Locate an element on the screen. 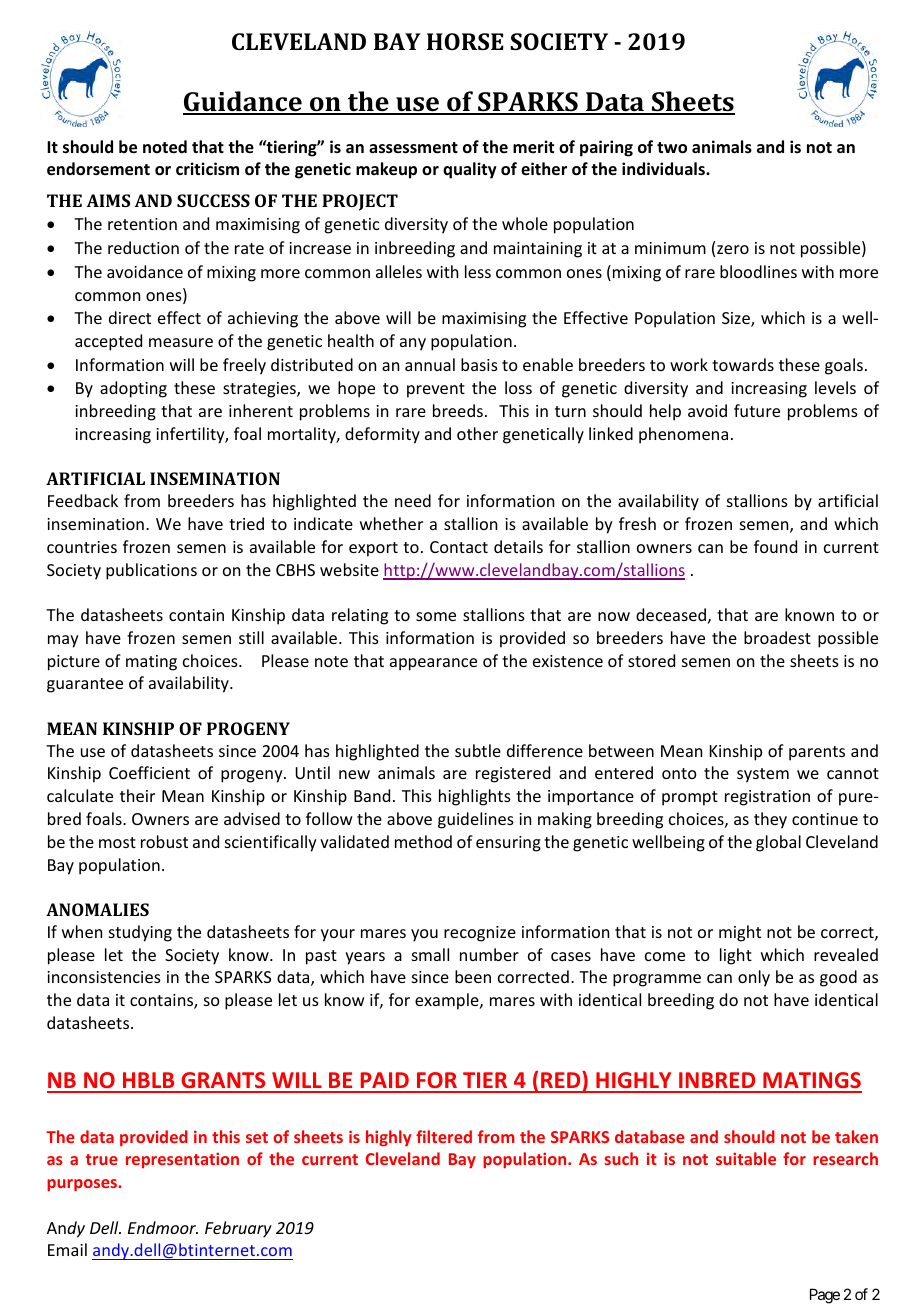 The height and width of the screenshot is (1308, 924). HORSE is located at coordinates (465, 41).
